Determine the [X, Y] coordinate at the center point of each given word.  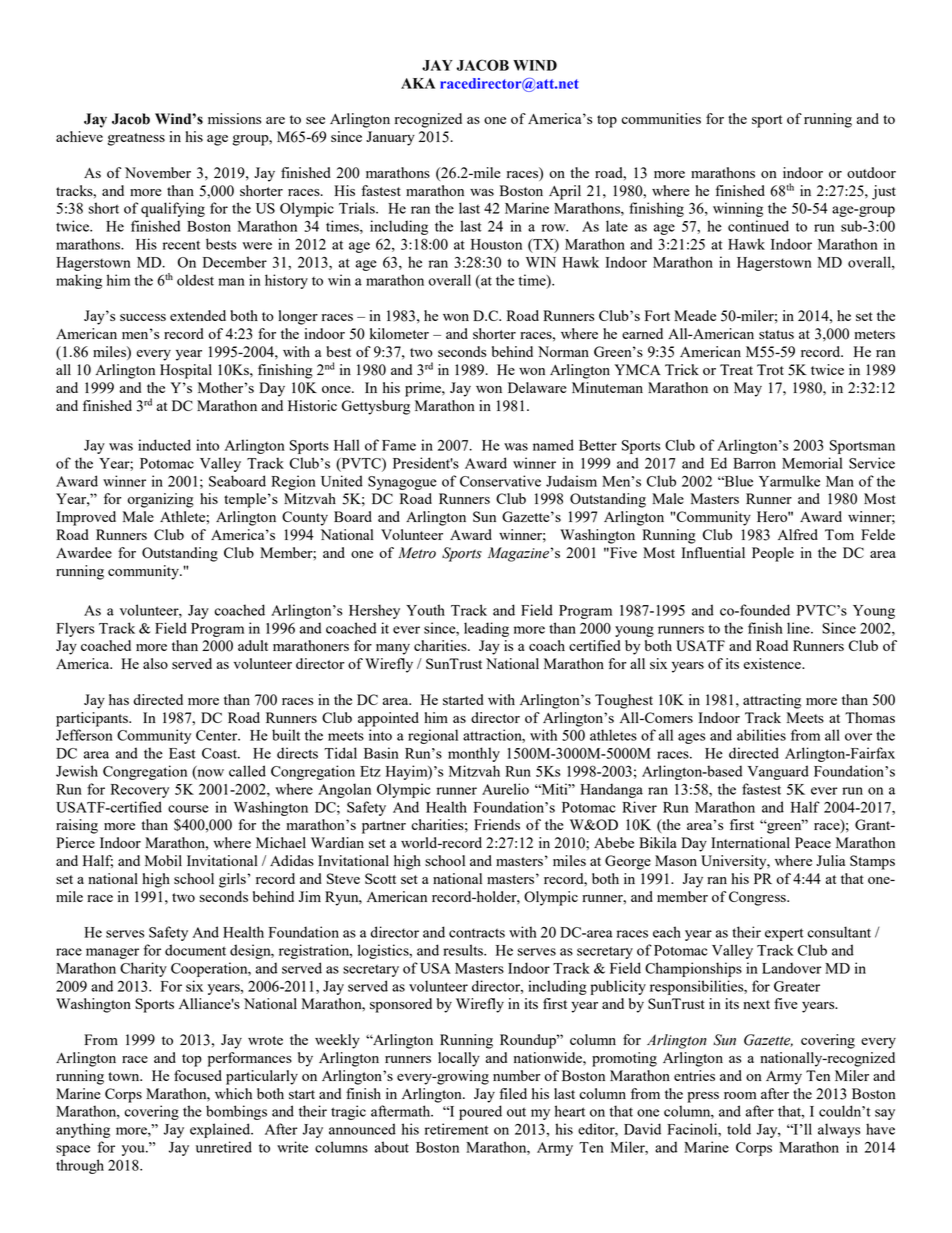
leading [486, 629]
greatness [136, 139]
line [799, 628]
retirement [457, 1129]
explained [221, 1130]
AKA [418, 83]
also [155, 663]
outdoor [871, 172]
